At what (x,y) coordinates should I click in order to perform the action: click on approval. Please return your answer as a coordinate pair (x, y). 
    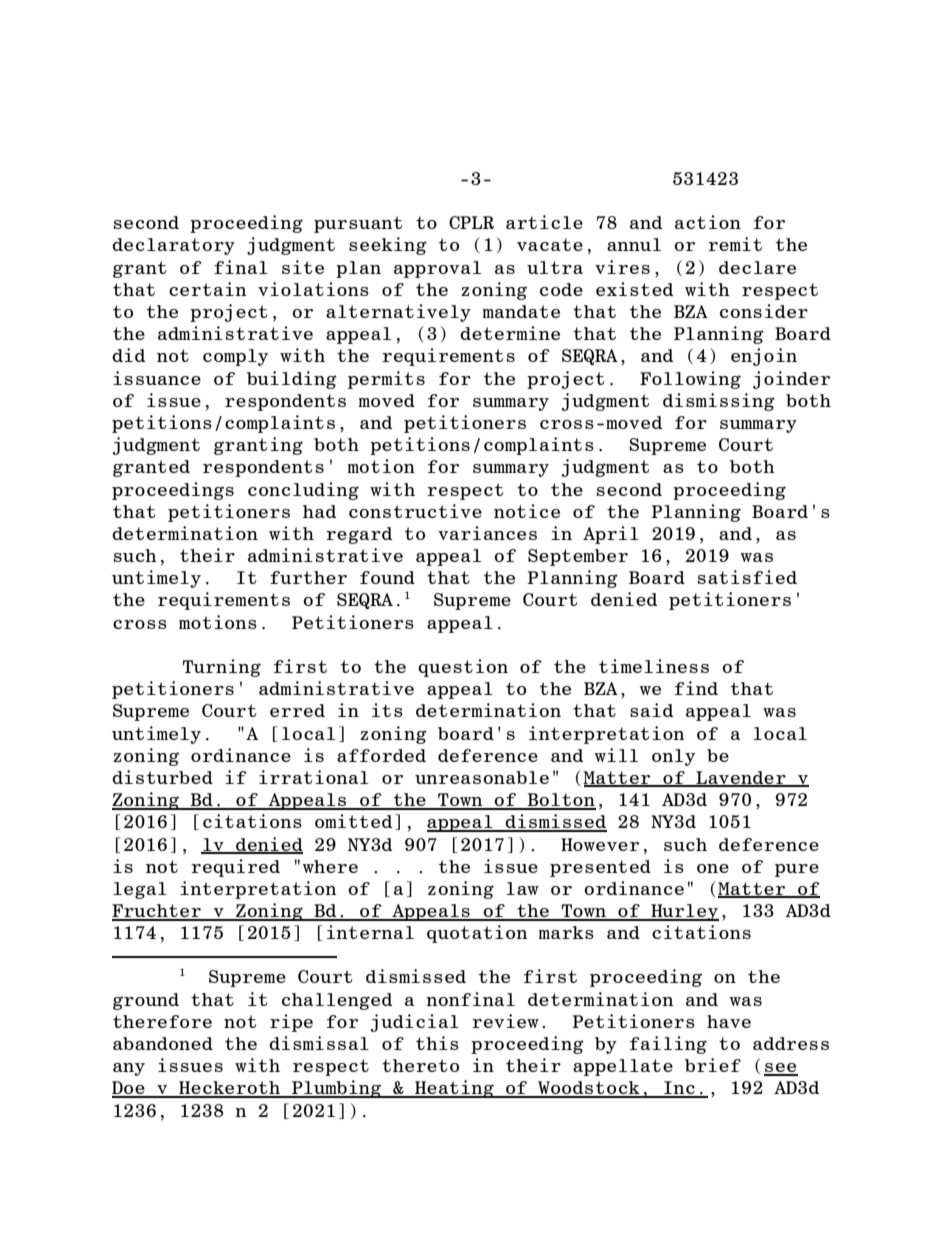
    Looking at the image, I should click on (437, 269).
